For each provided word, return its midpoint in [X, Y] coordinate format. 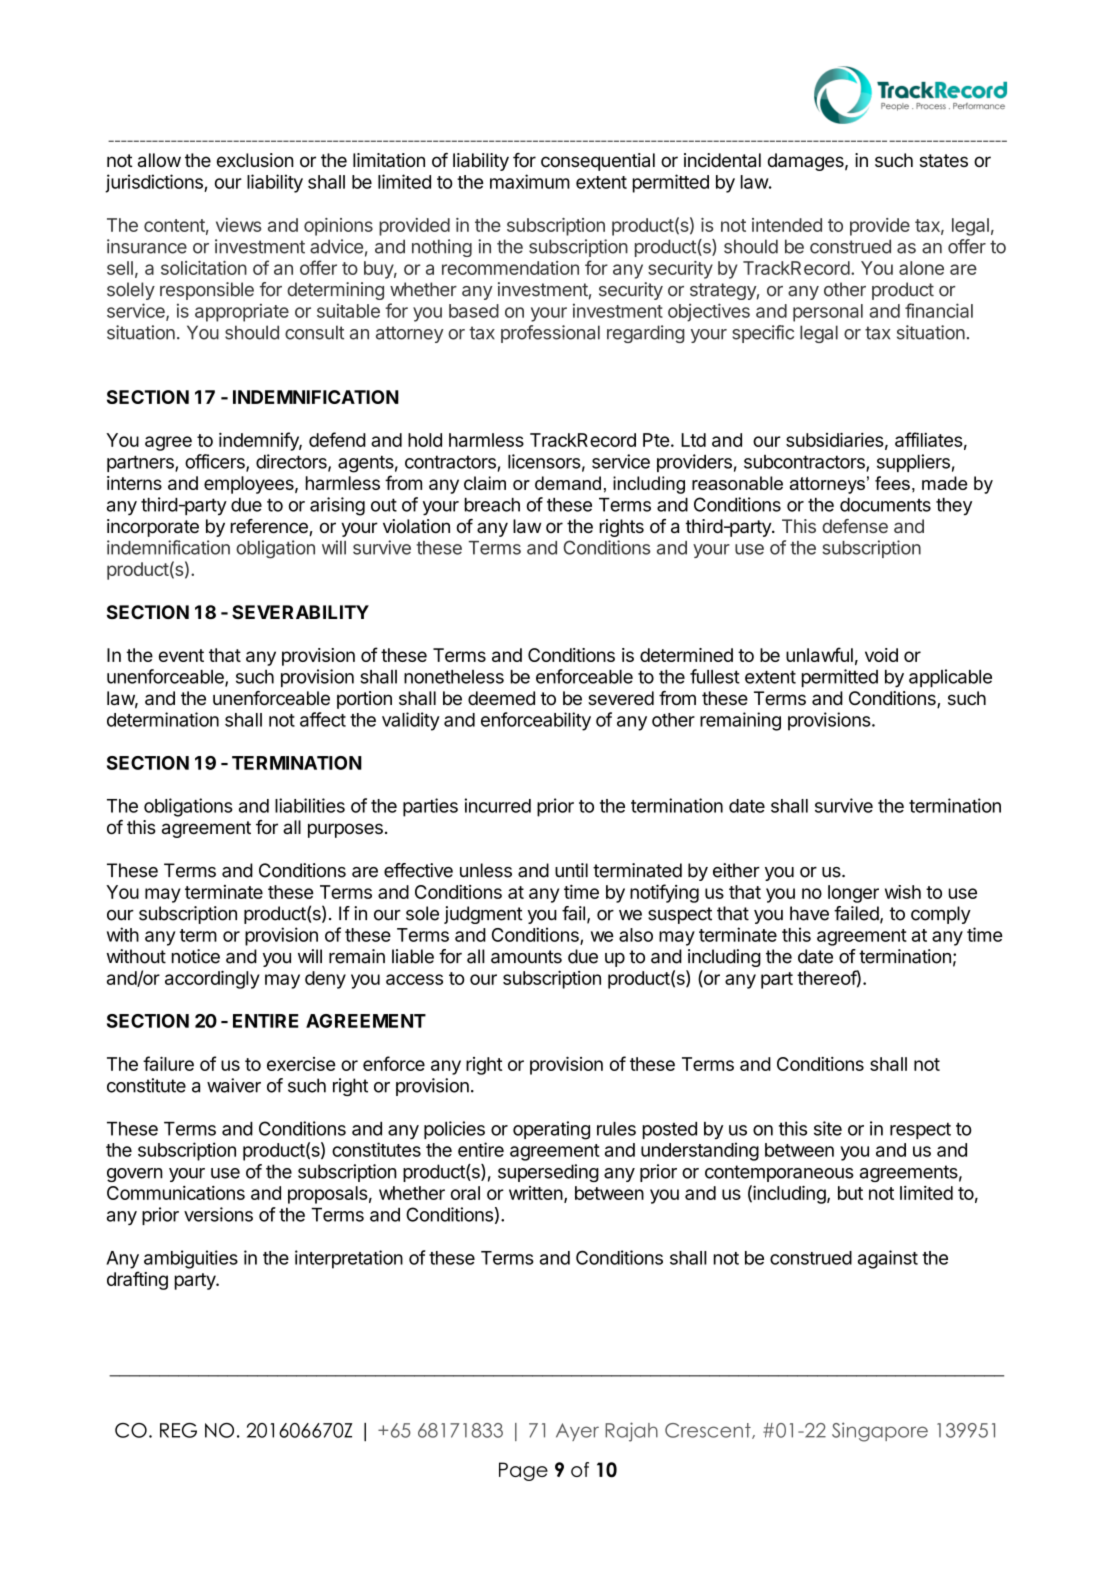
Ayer [577, 1432]
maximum [530, 181]
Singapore [880, 1432]
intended [787, 225]
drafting [137, 1280]
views [238, 225]
